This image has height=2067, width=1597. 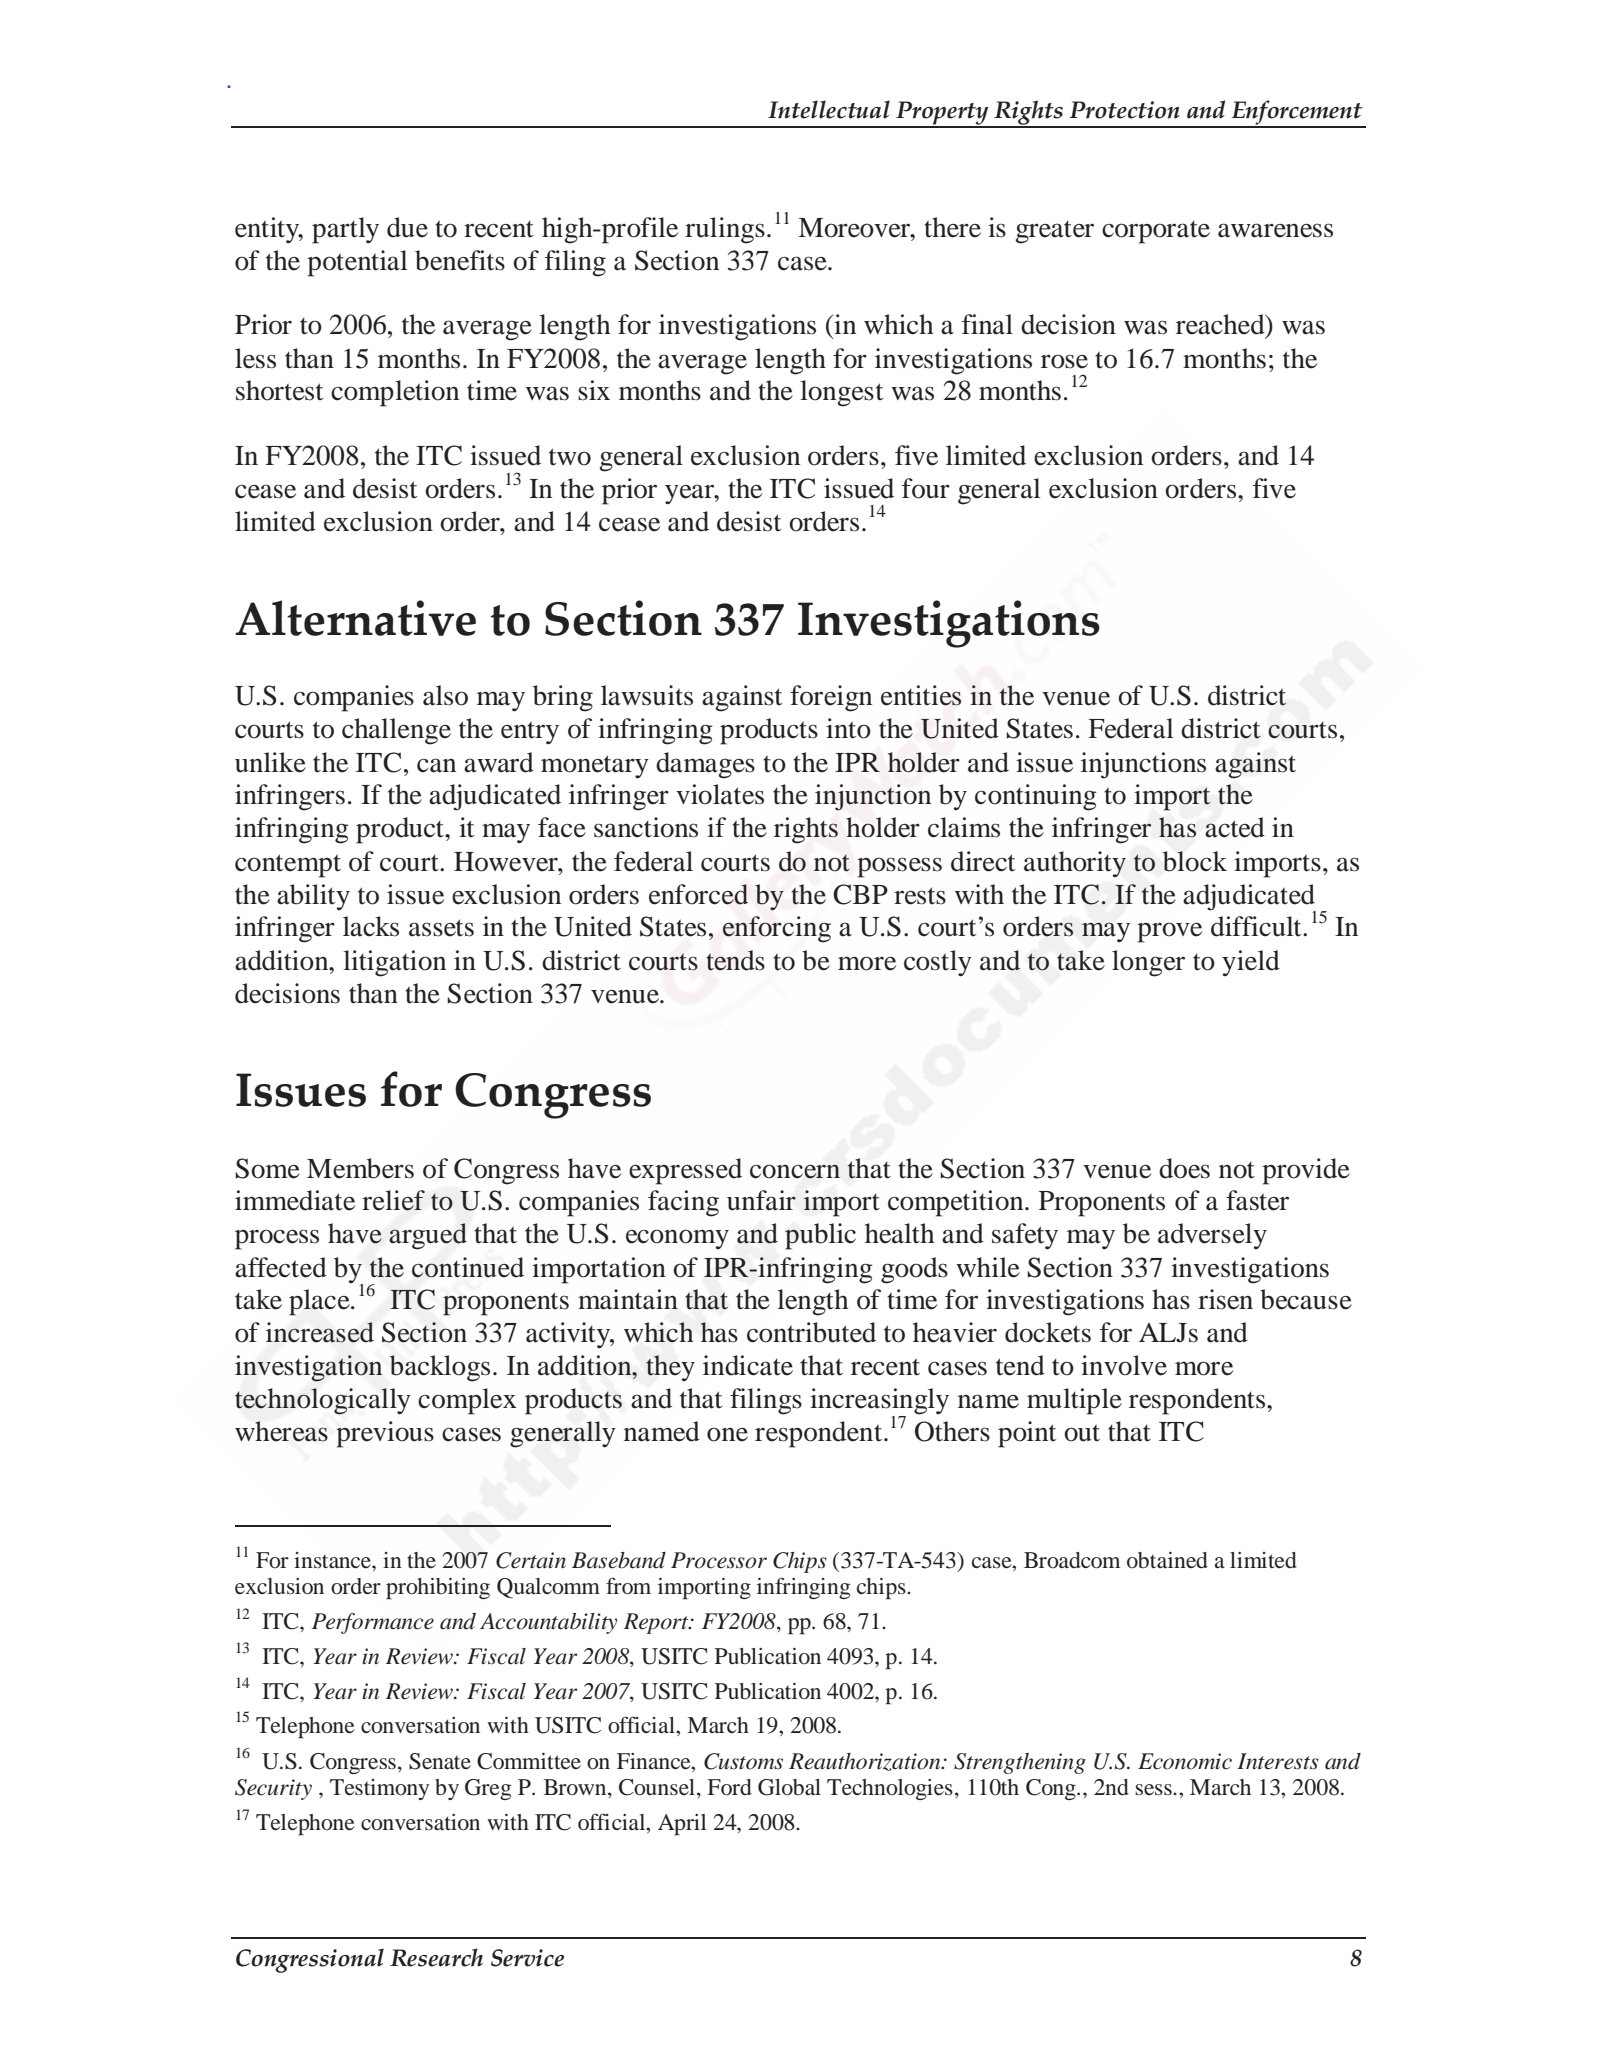 I want to click on due, so click(x=407, y=227).
